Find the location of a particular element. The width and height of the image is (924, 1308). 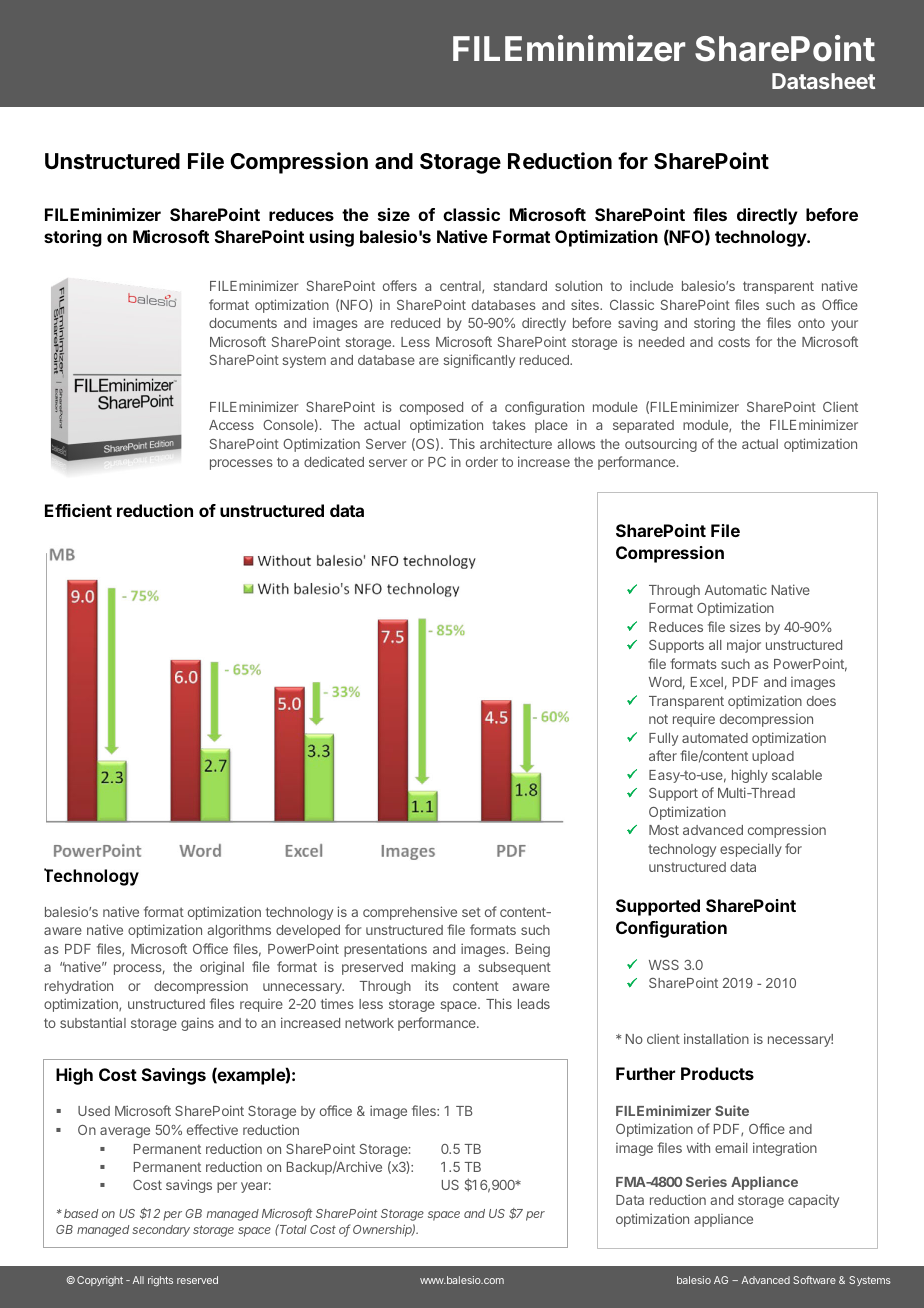

Total is located at coordinates (292, 1229).
